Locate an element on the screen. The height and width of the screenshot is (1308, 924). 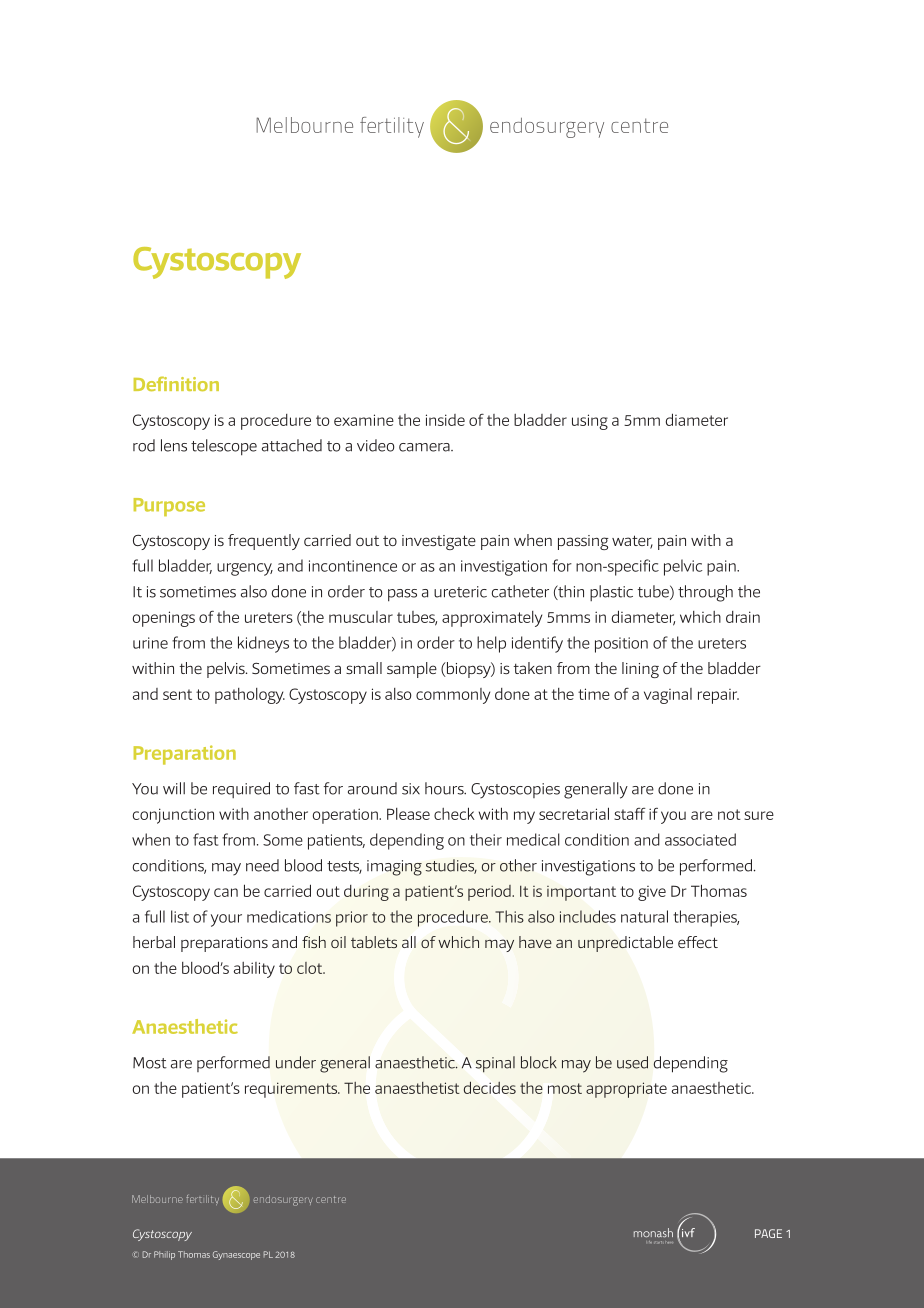
using is located at coordinates (590, 422).
